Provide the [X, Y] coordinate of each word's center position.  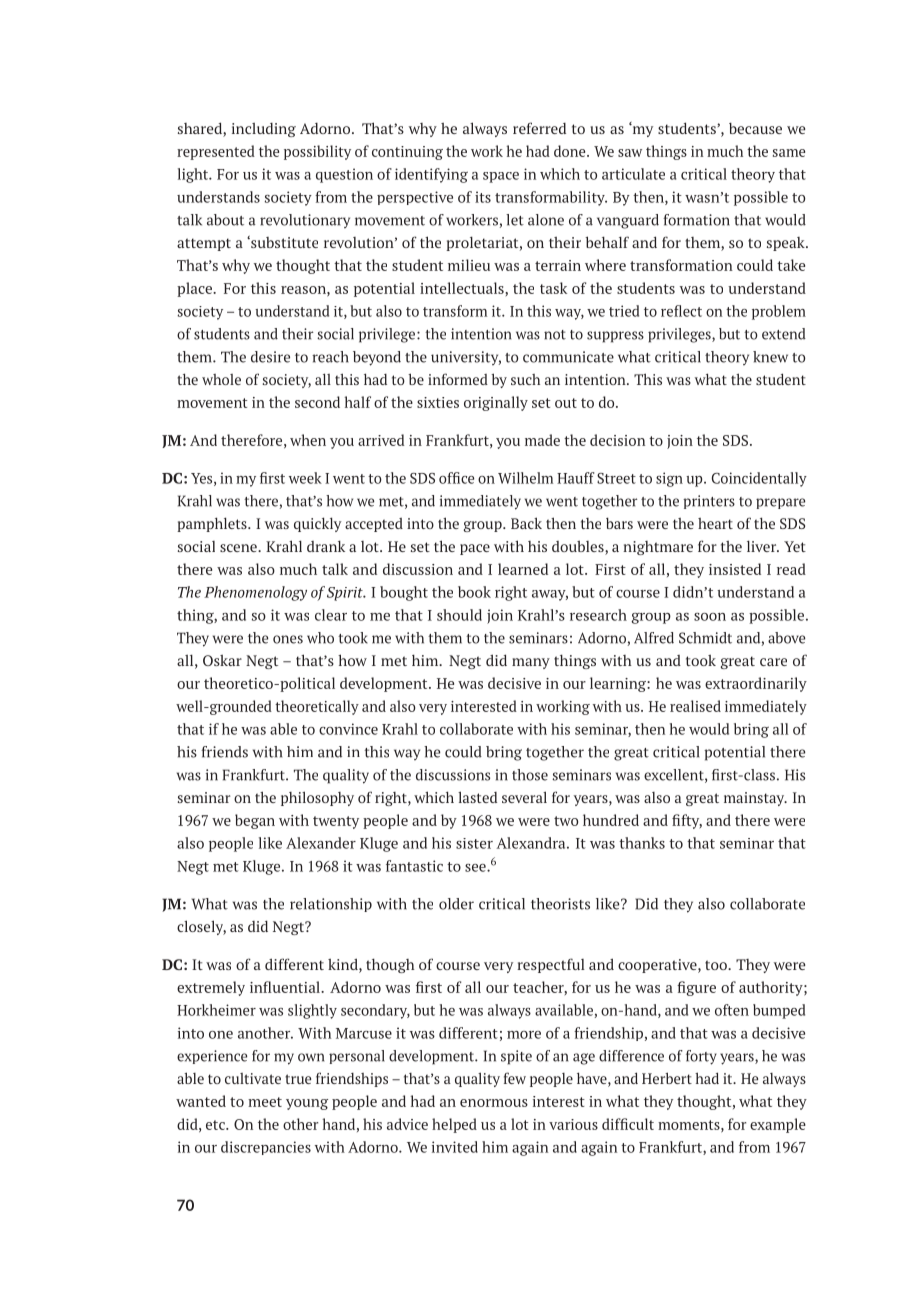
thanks [642, 843]
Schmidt [705, 638]
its [483, 197]
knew [770, 357]
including [264, 130]
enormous [494, 1103]
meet [265, 1102]
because [755, 128]
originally [496, 403]
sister [474, 843]
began [255, 821]
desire [270, 357]
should [459, 615]
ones [288, 639]
